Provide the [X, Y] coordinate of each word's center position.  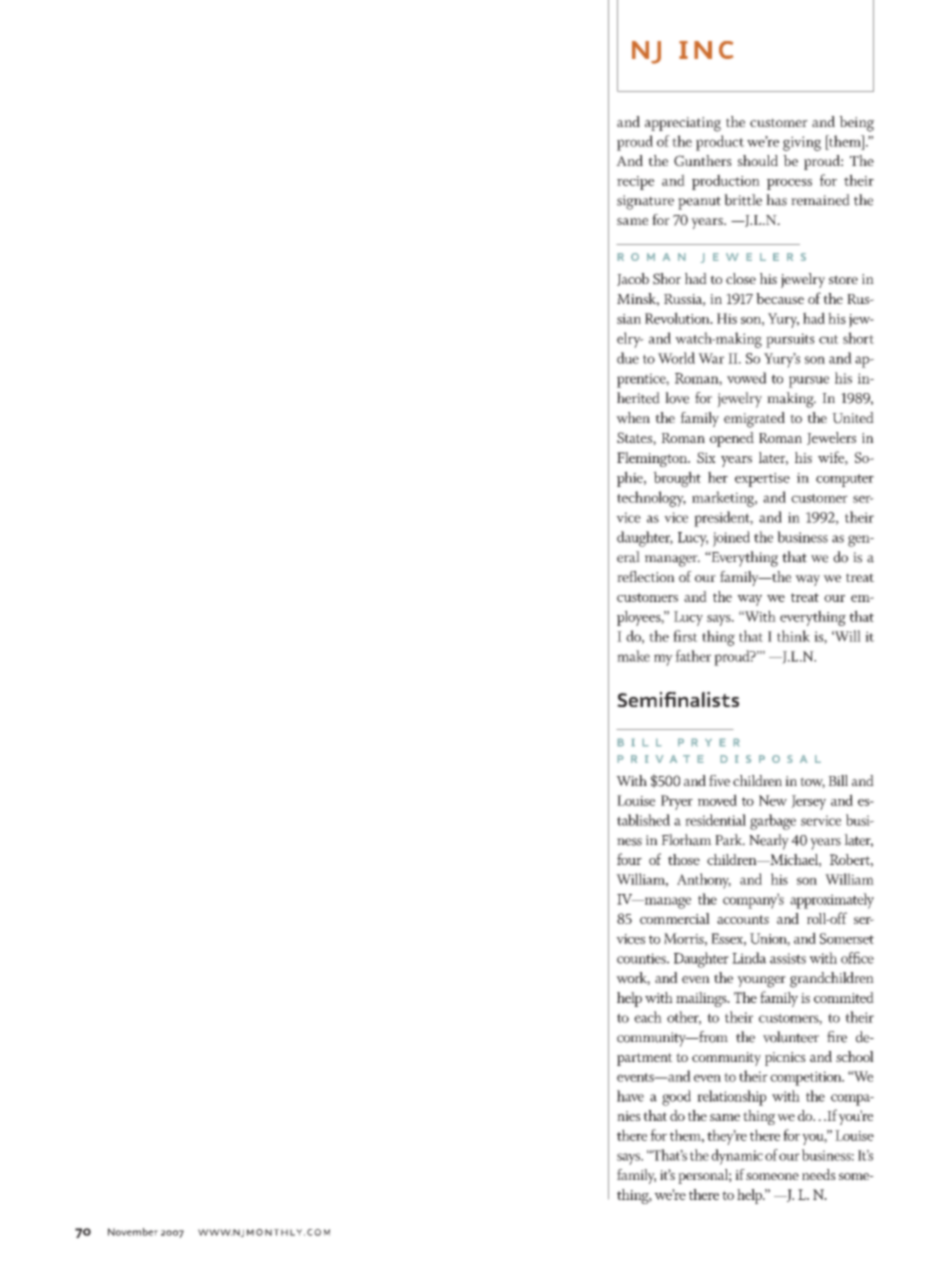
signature [645, 202]
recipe [635, 183]
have [630, 1096]
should [758, 160]
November [133, 1232]
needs [819, 1174]
